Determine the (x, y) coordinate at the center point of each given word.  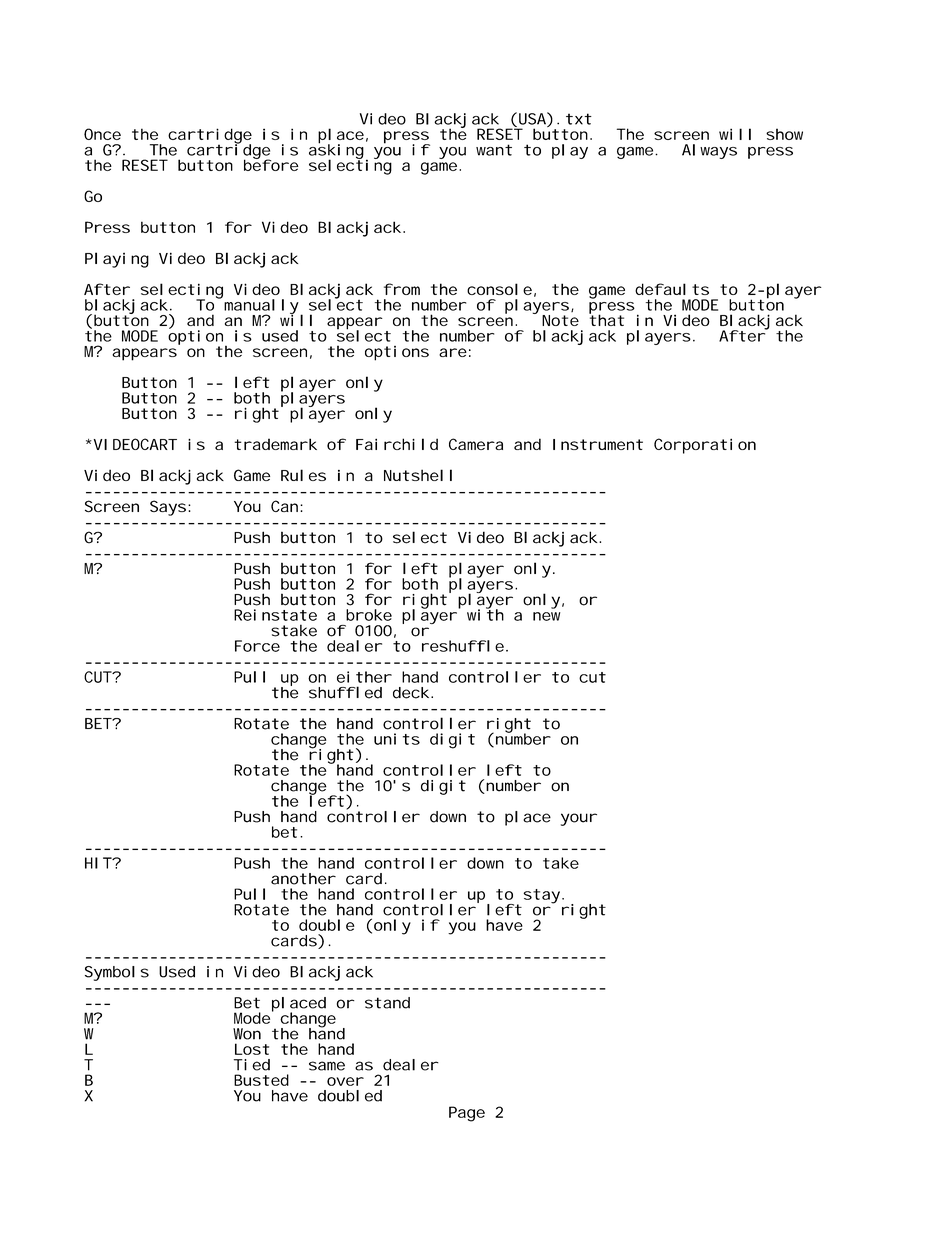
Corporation (705, 446)
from (402, 289)
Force (257, 646)
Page (467, 1114)
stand (387, 1003)
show (784, 134)
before (271, 164)
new (547, 616)
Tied (252, 1065)
